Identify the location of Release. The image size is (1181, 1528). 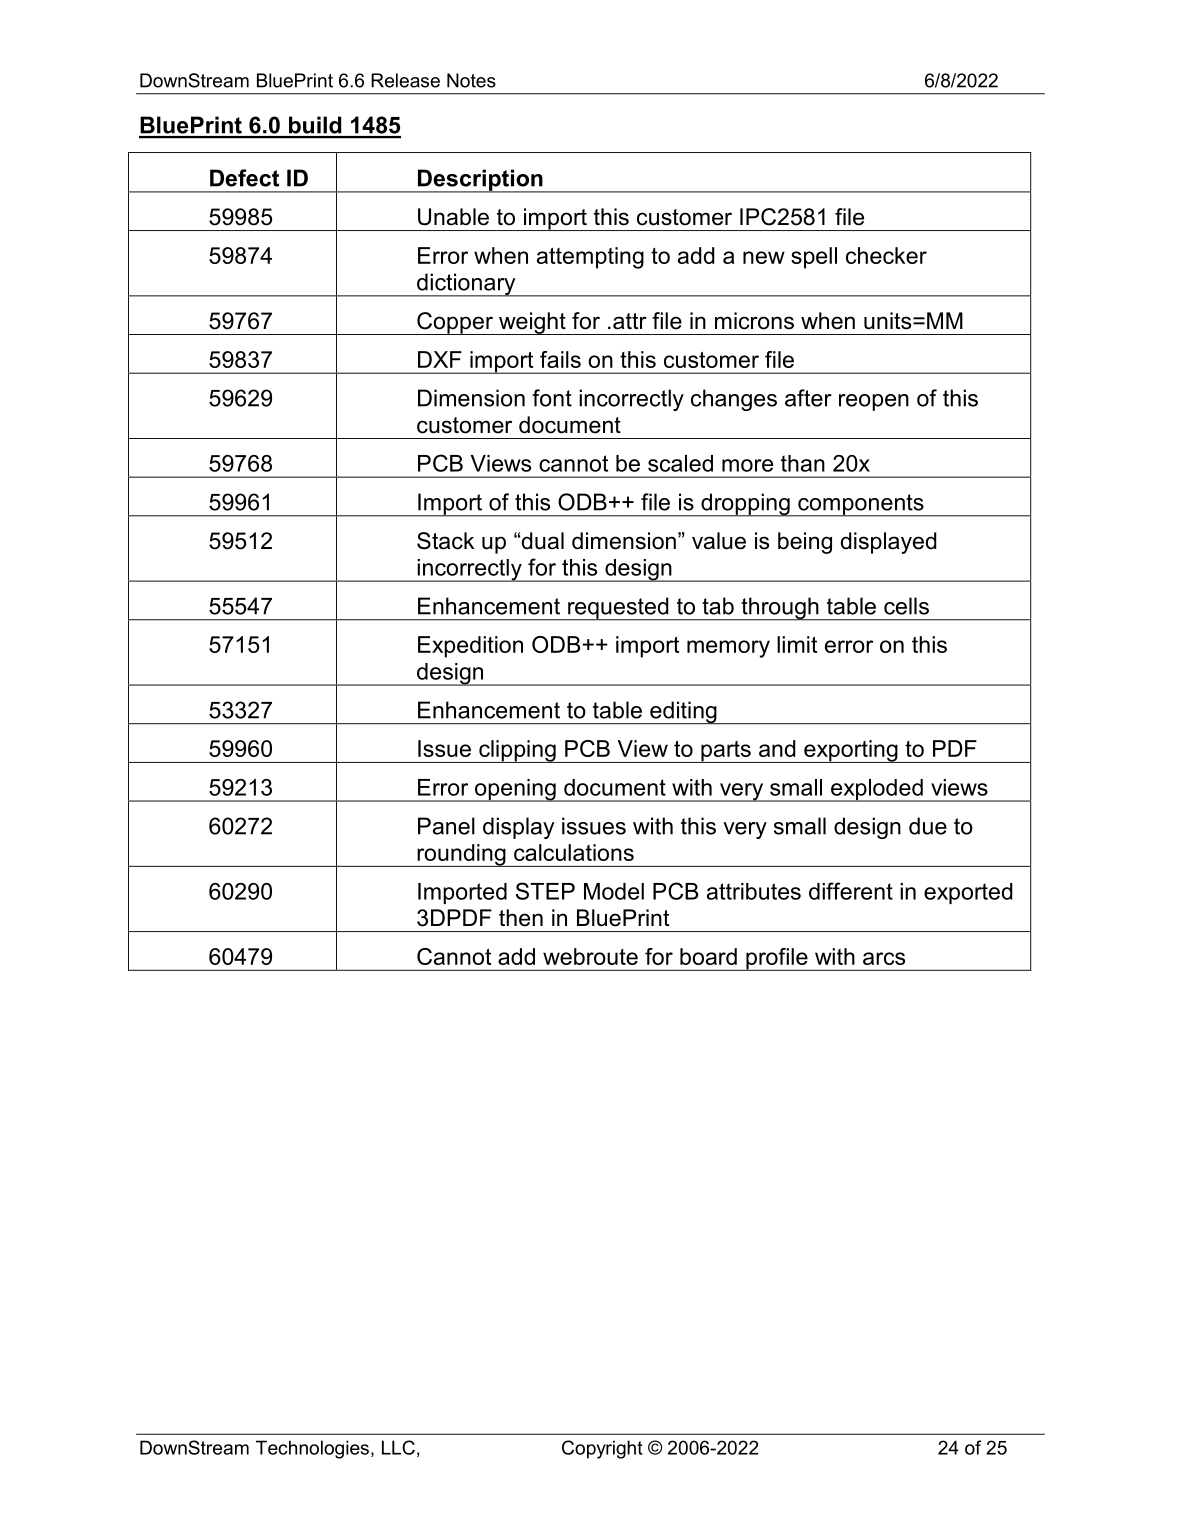
(405, 80).
